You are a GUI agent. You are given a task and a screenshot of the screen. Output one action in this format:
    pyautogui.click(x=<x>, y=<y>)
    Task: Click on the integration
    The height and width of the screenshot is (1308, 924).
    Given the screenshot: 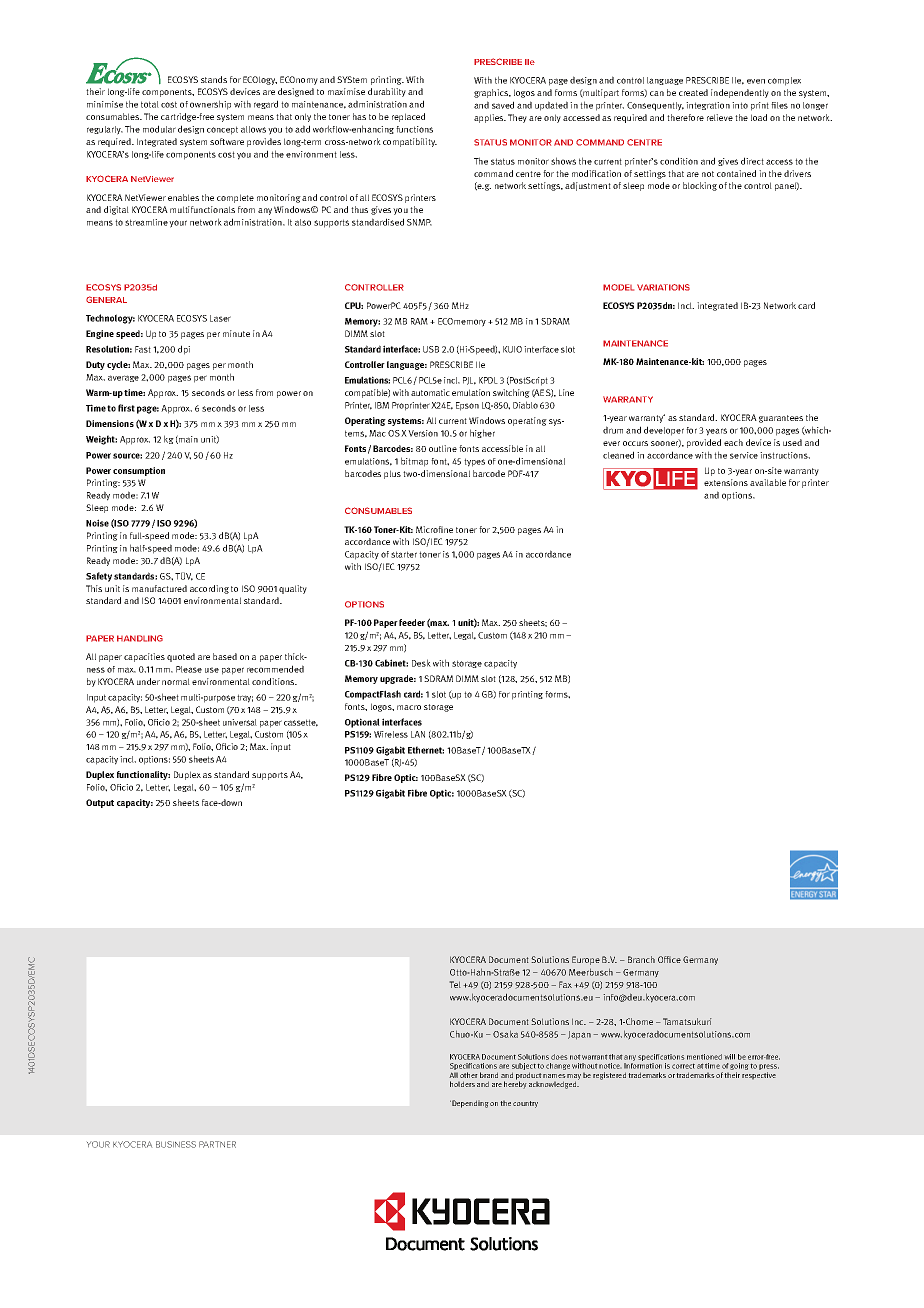 What is the action you would take?
    pyautogui.click(x=708, y=106)
